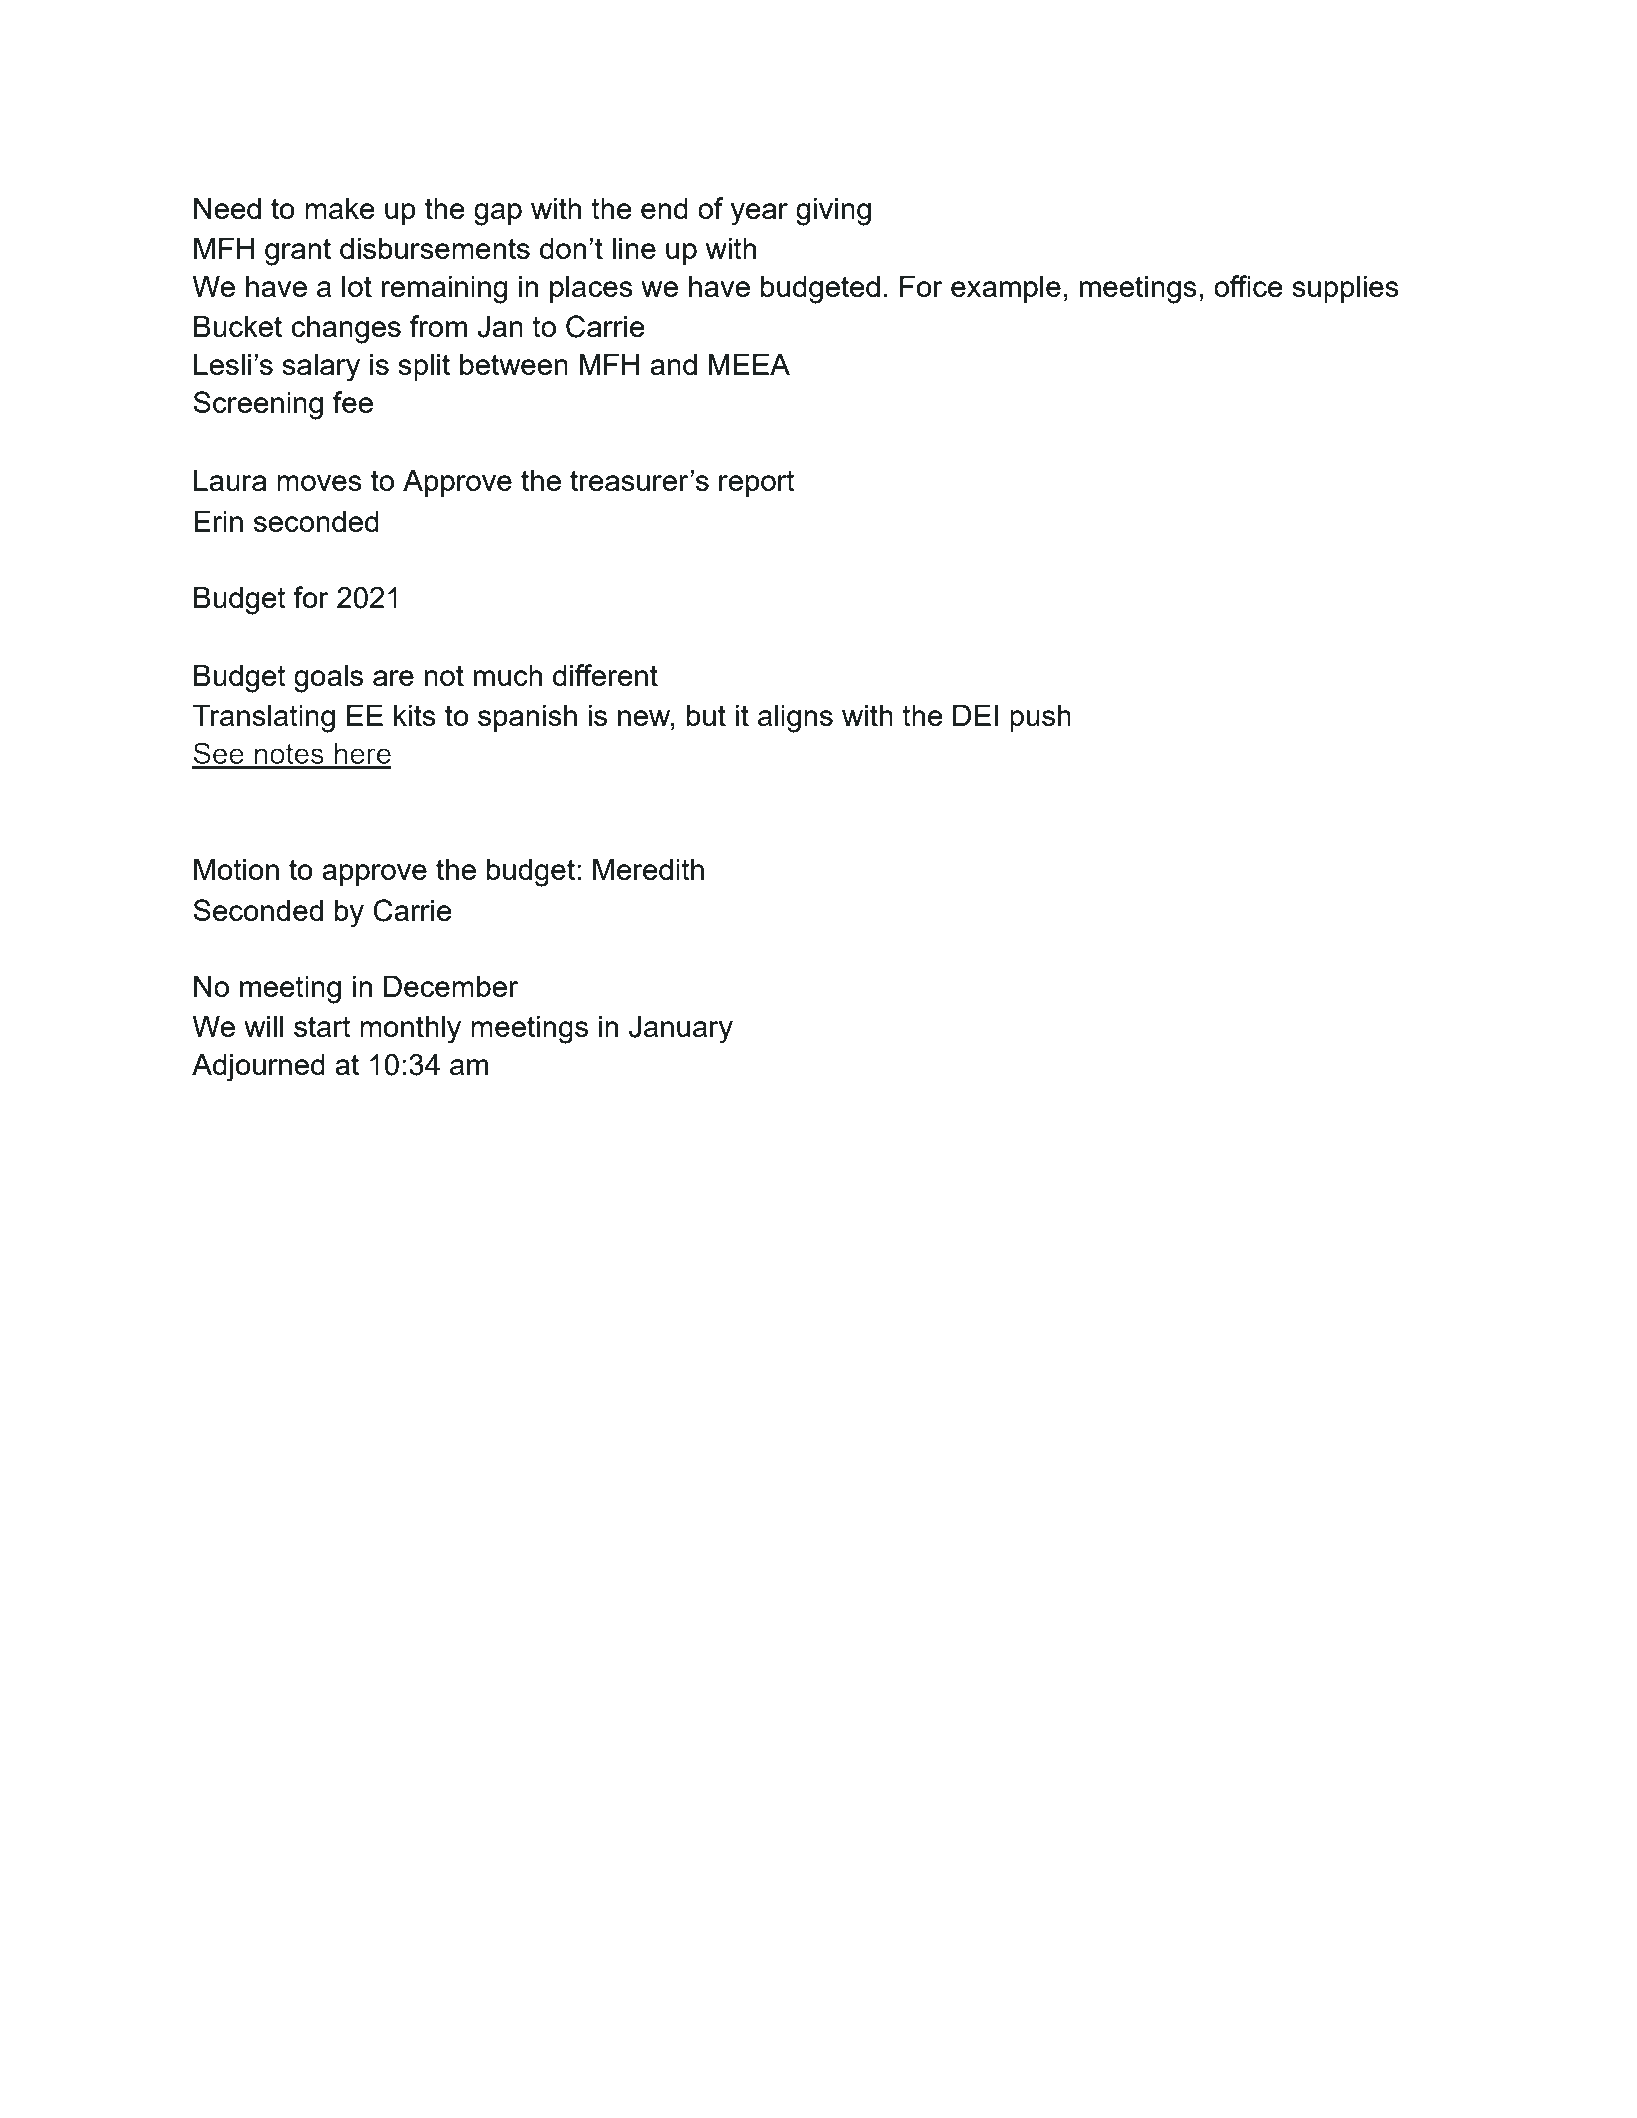  I want to click on make, so click(340, 208).
